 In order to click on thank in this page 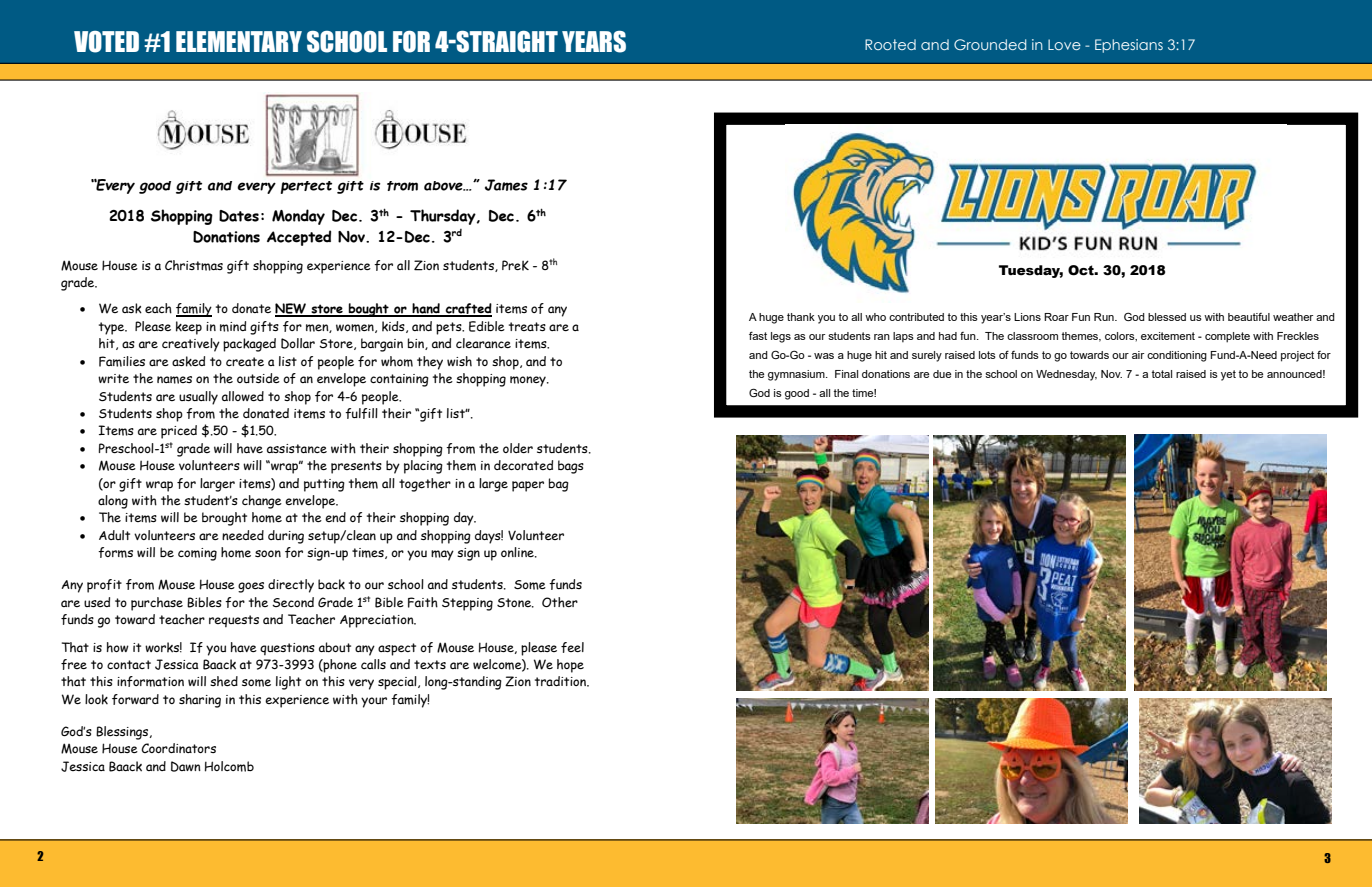, I will do `click(801, 317)`.
